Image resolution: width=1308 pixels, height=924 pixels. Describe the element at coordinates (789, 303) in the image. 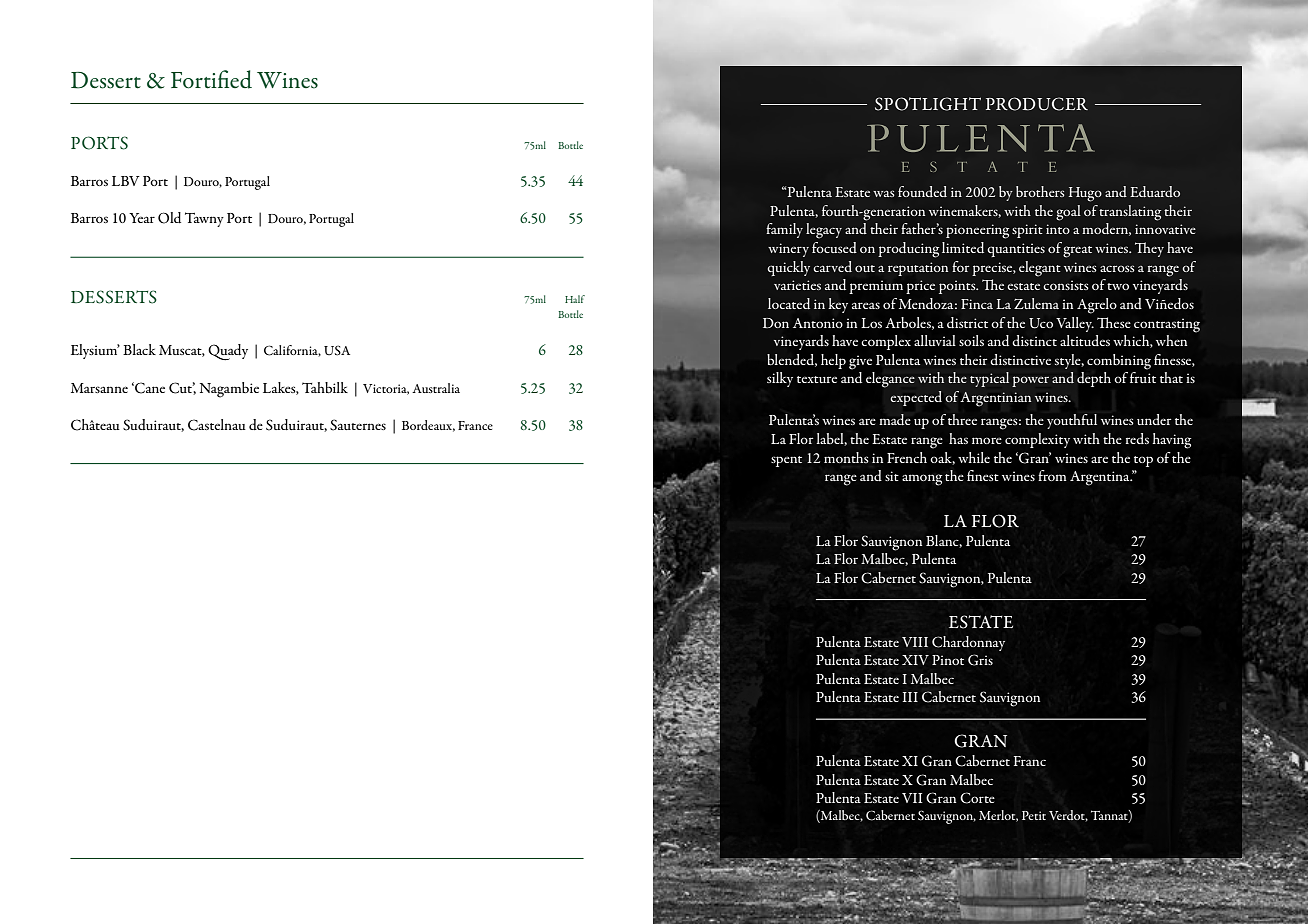

I see `located` at that location.
